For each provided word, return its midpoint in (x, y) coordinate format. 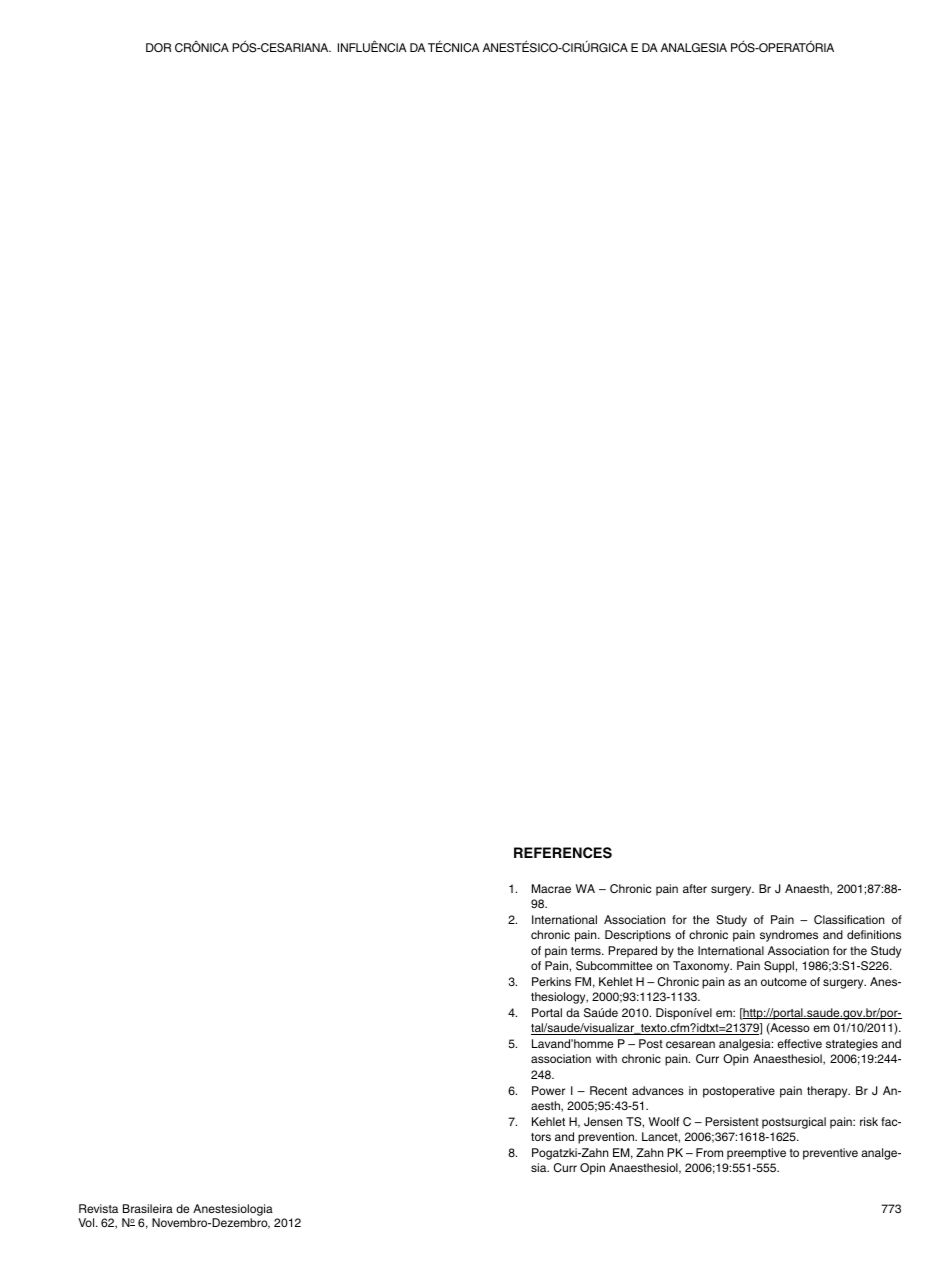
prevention (607, 1138)
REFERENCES (563, 853)
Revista (98, 1208)
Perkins (551, 981)
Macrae (551, 888)
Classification (849, 920)
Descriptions (638, 936)
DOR (158, 47)
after (695, 888)
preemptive (756, 1154)
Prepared (632, 952)
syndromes (789, 936)
